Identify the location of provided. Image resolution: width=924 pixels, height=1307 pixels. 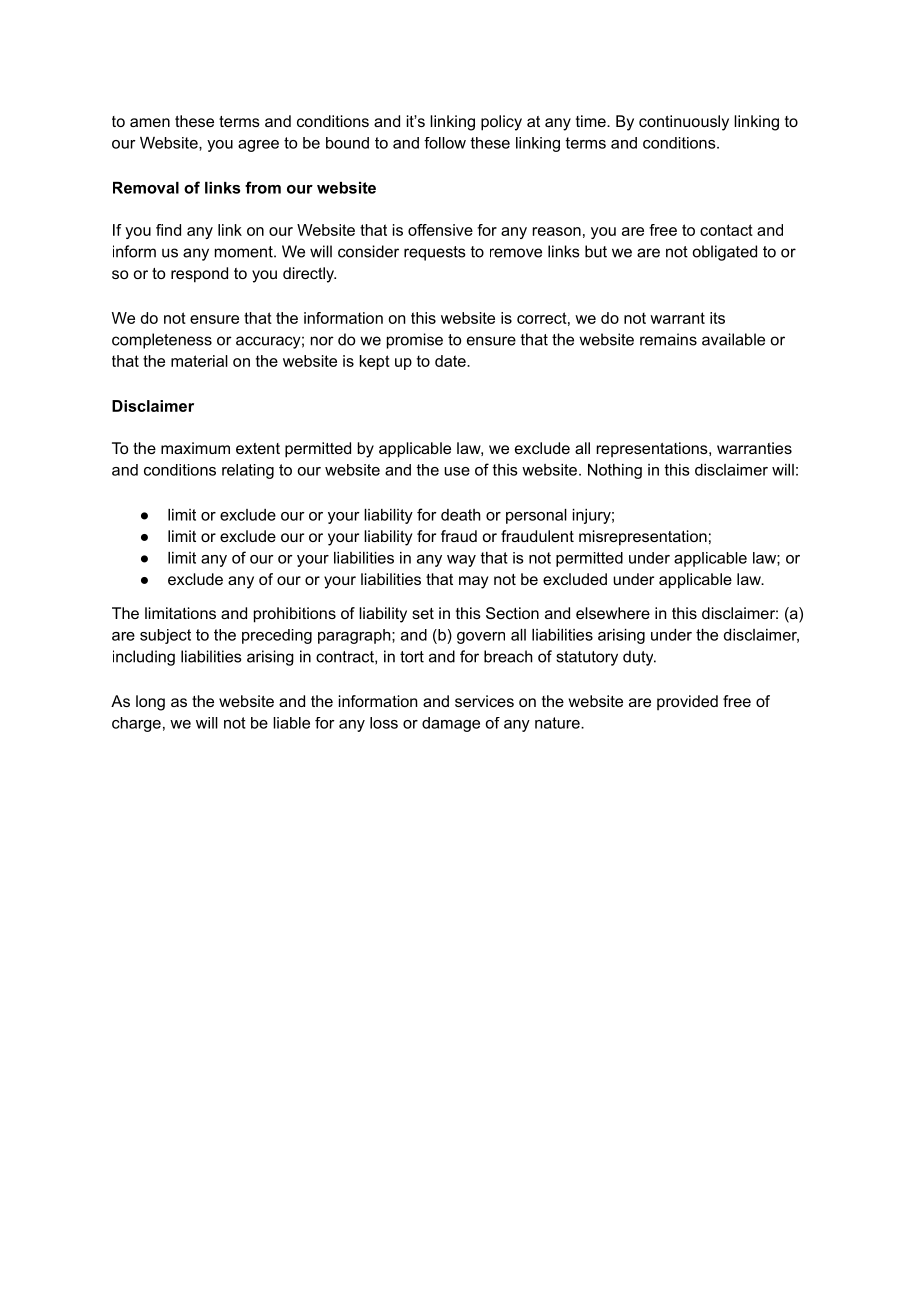
(687, 702).
